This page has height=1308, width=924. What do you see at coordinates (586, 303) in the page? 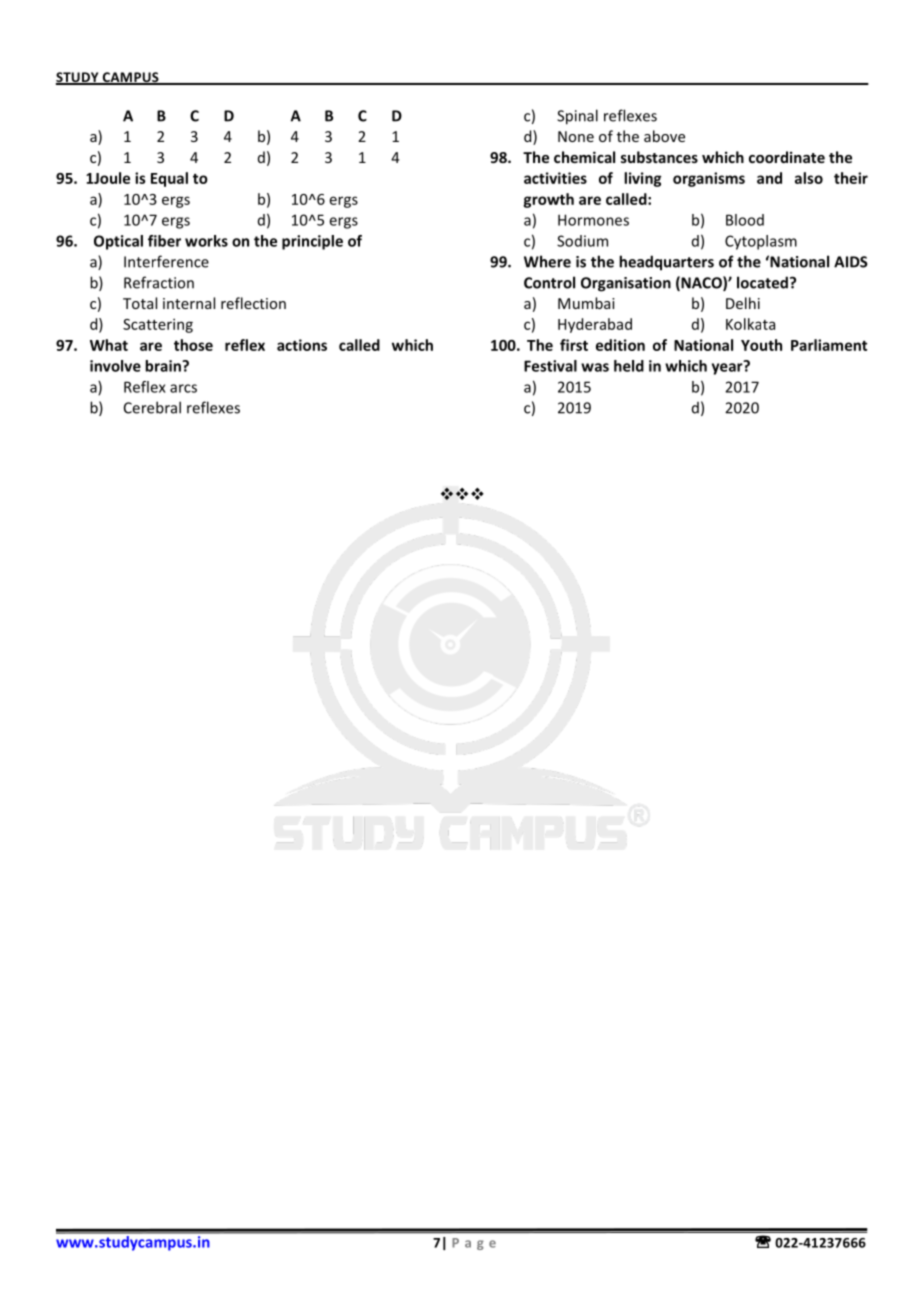
I see `Mumbai` at bounding box center [586, 303].
